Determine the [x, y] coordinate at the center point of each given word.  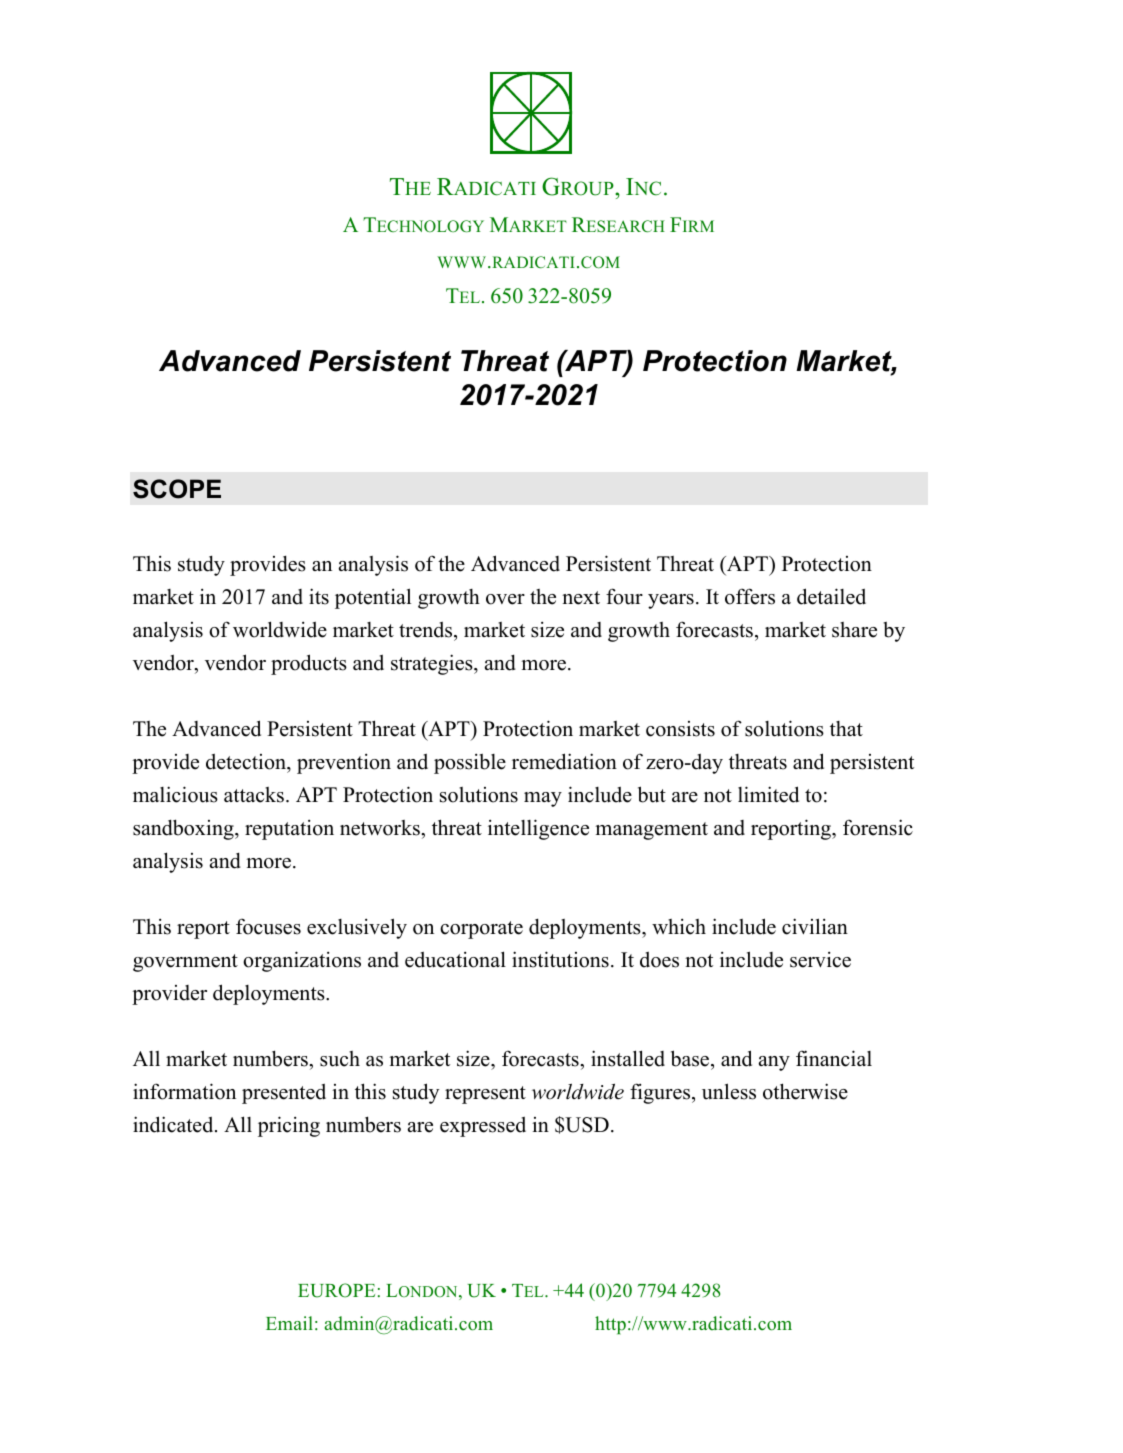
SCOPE [177, 489]
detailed [831, 596]
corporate [481, 930]
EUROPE [336, 1290]
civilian [815, 926]
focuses [268, 926]
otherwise [805, 1091]
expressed [483, 1126]
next [581, 598]
